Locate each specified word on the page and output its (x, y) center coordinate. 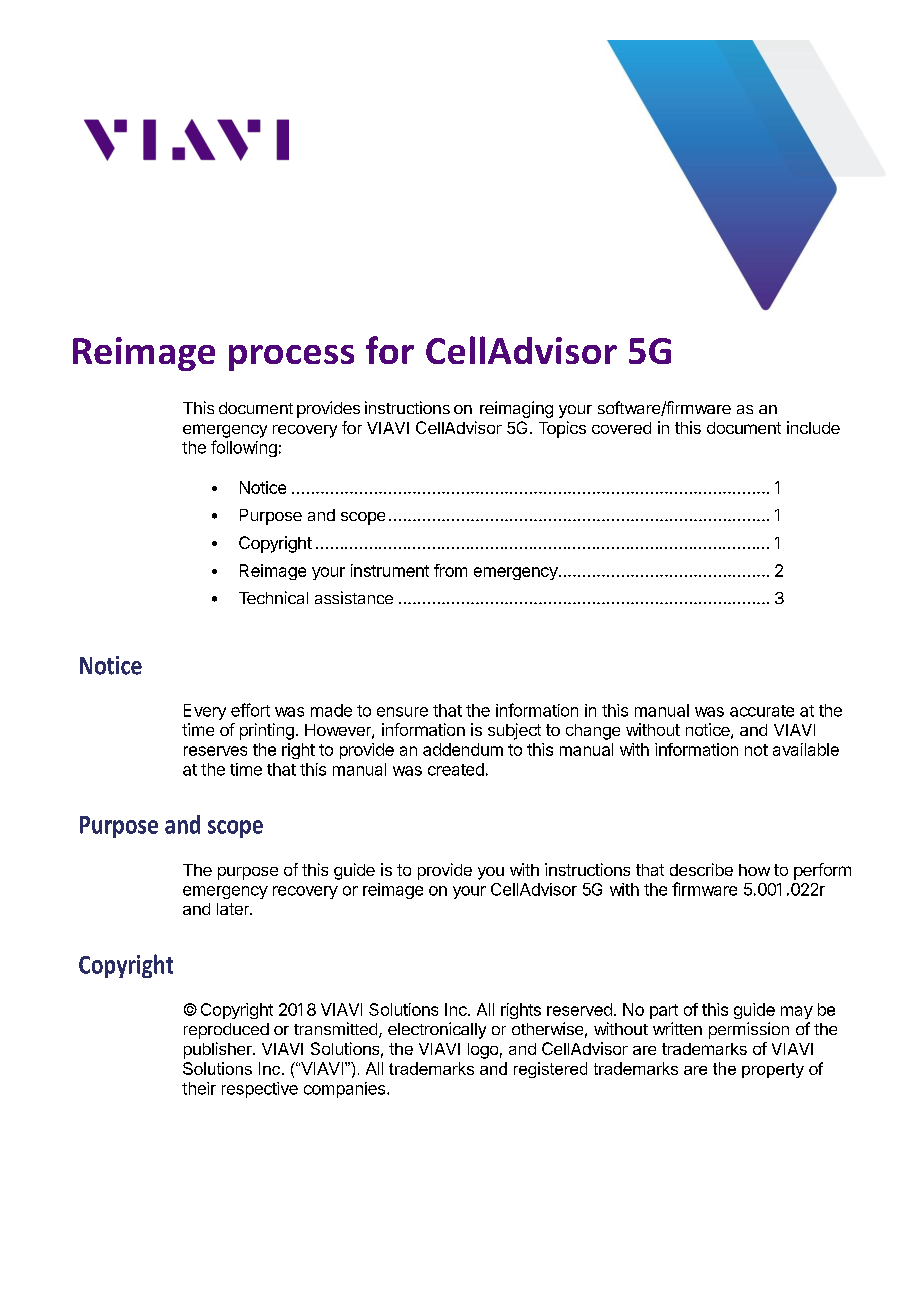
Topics (562, 429)
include (813, 427)
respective (260, 1090)
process (291, 358)
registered (550, 1070)
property (773, 1070)
